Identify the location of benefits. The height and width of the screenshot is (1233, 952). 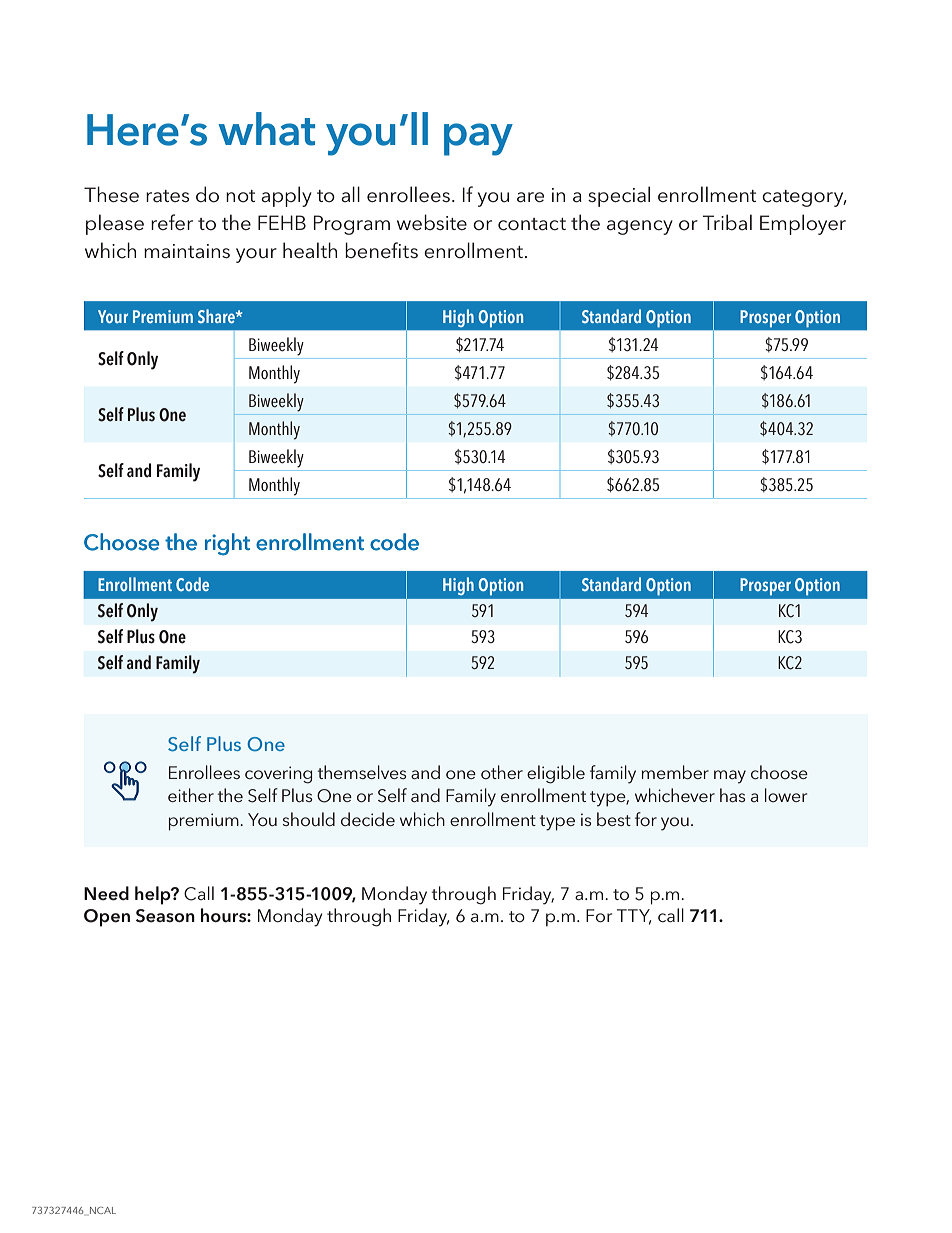
(381, 250).
